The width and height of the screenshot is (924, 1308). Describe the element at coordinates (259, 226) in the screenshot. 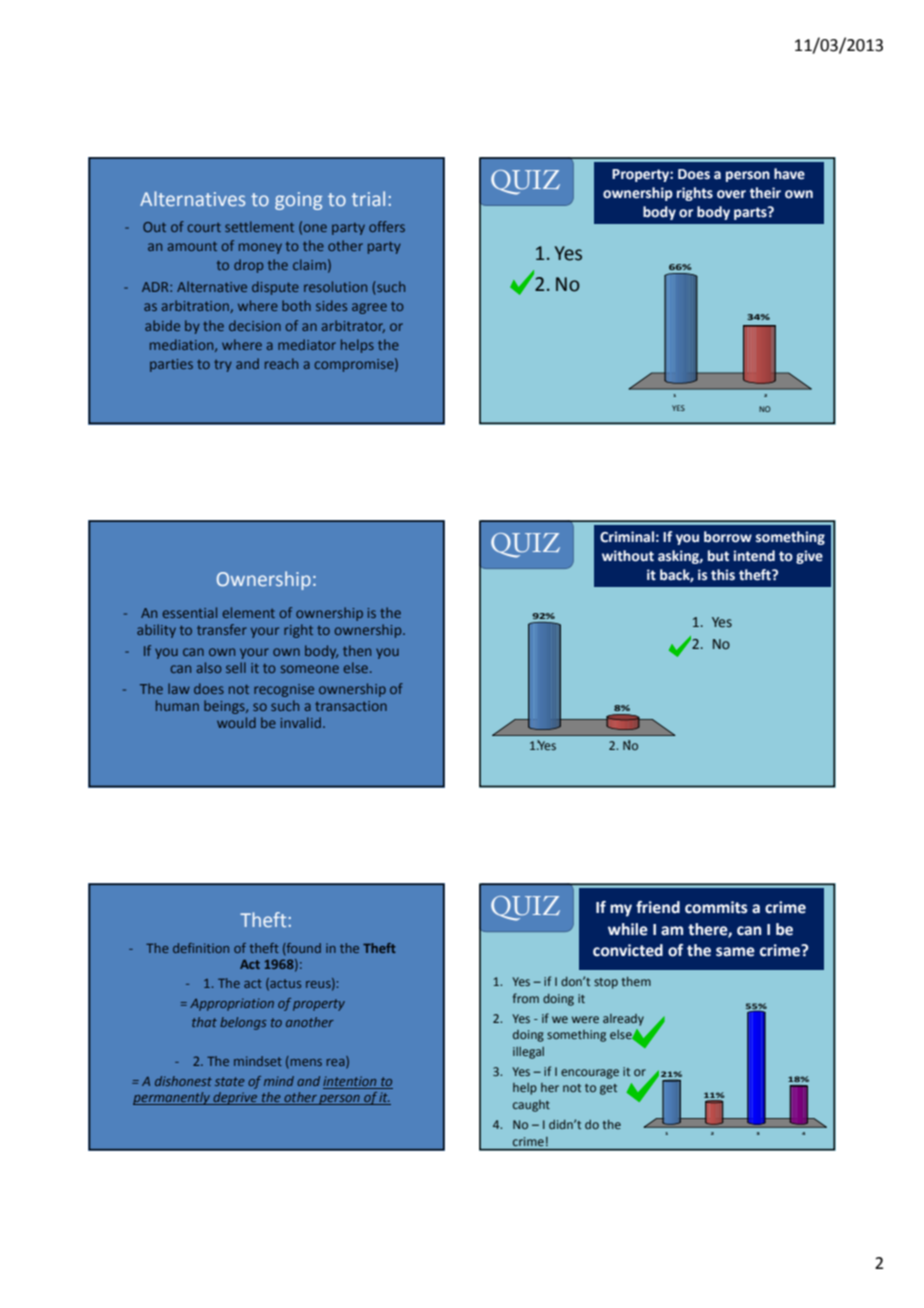

I see `settlement` at that location.
